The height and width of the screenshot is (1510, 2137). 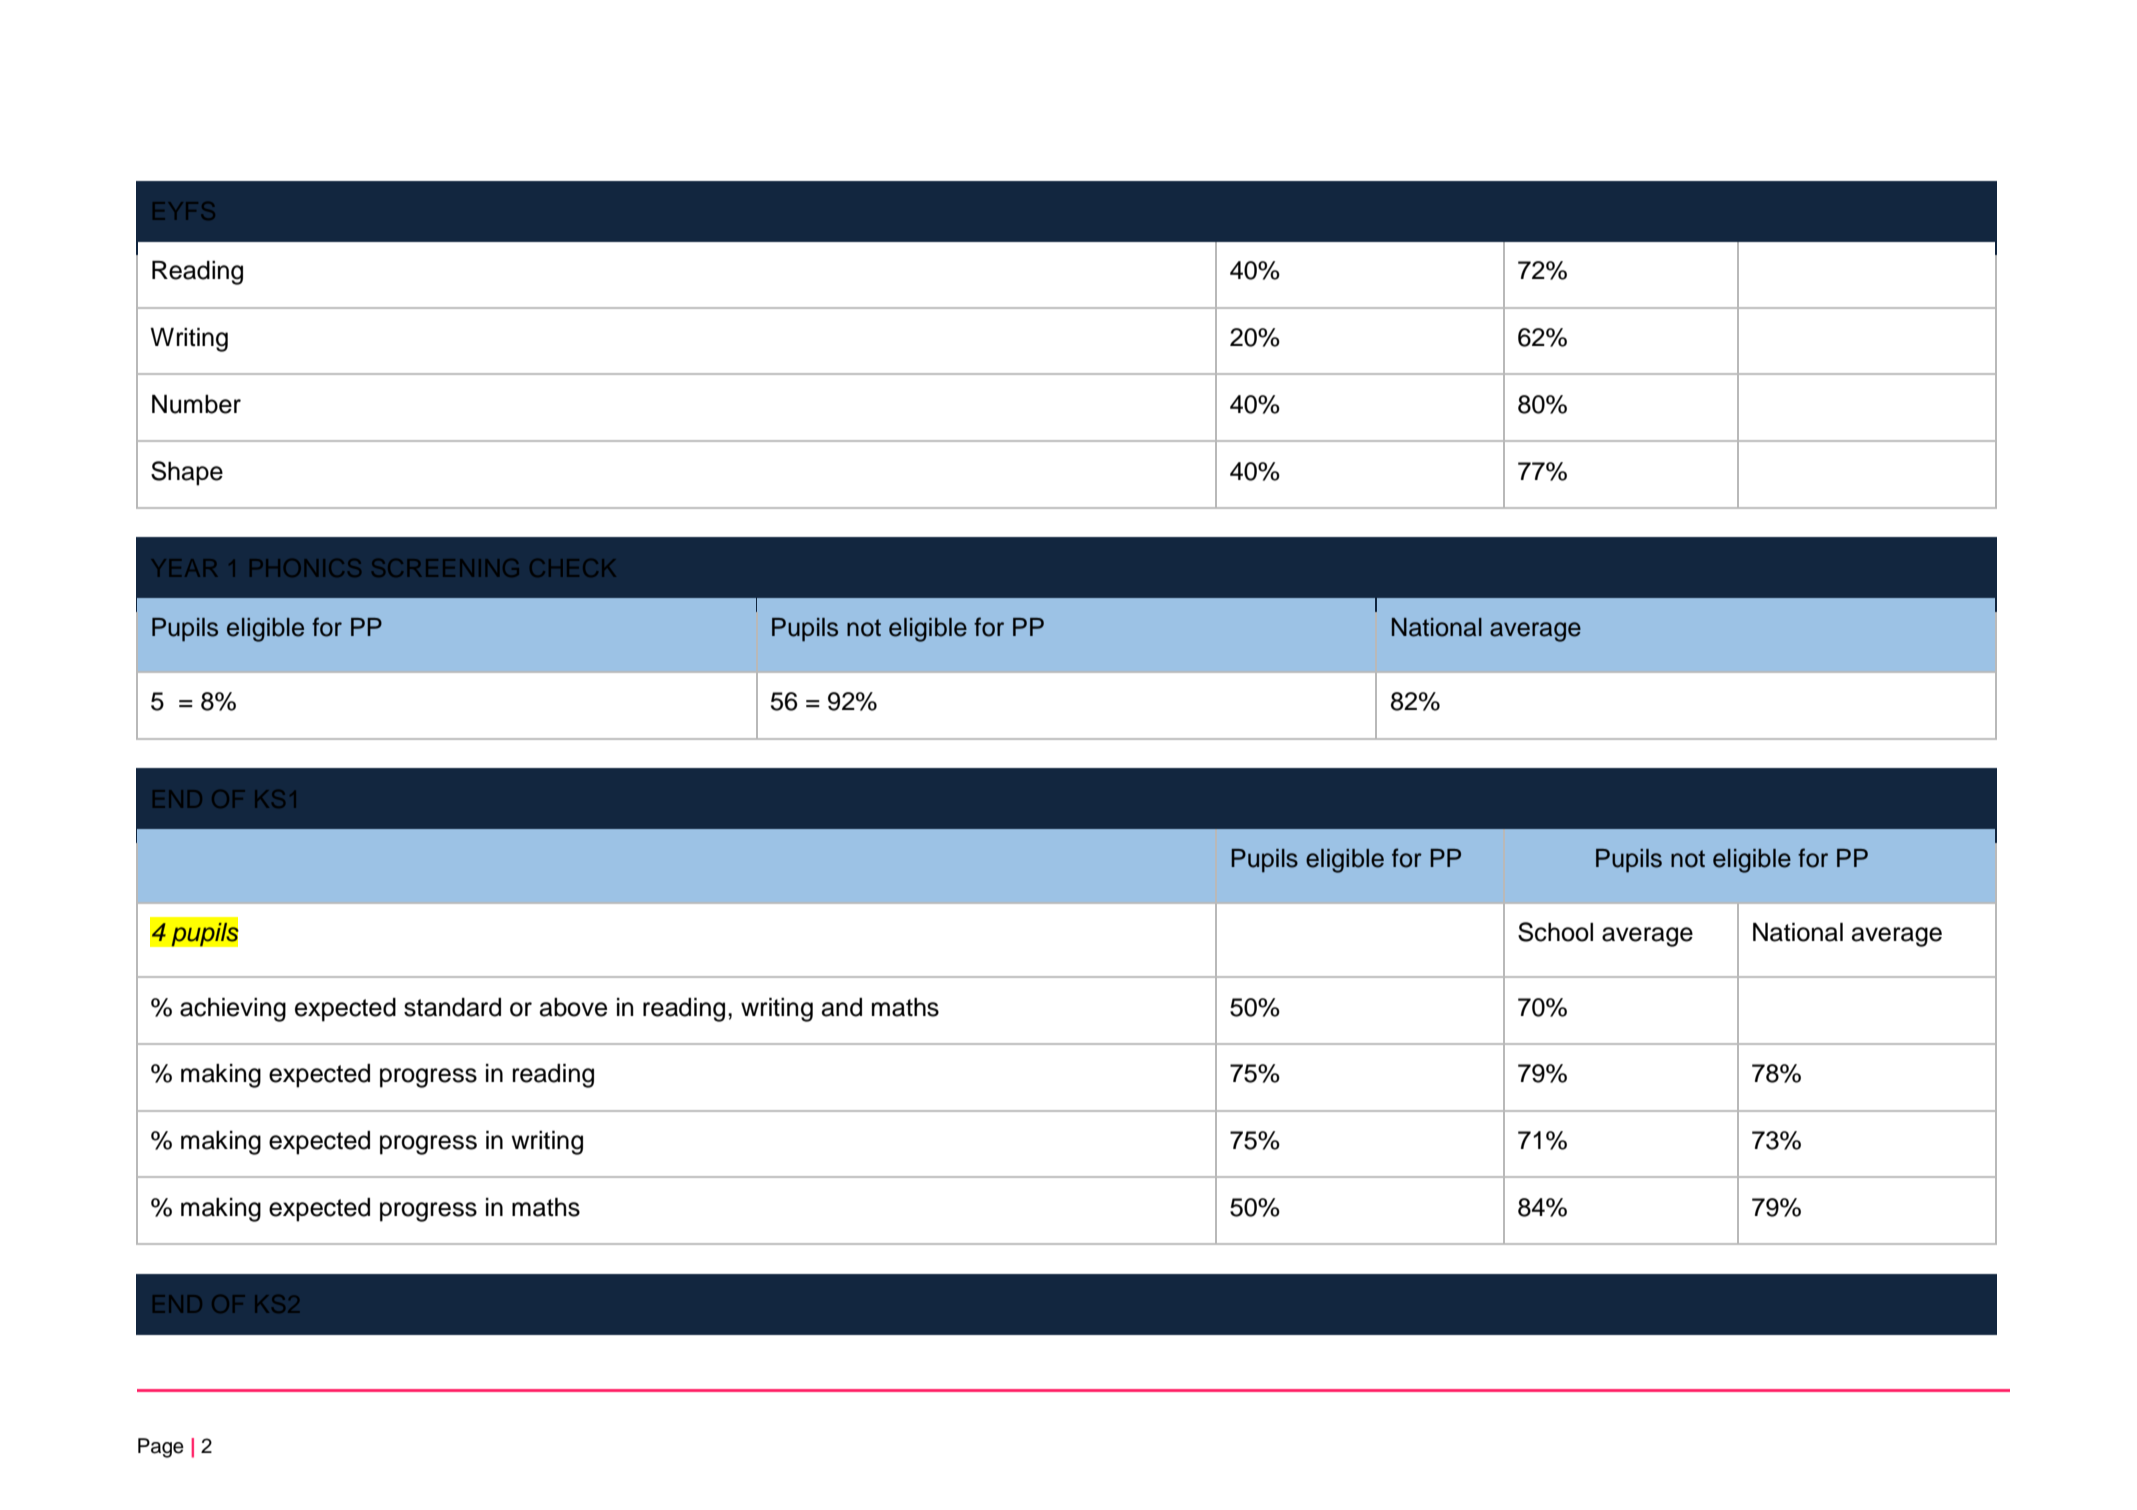 What do you see at coordinates (196, 404) in the screenshot?
I see `Number` at bounding box center [196, 404].
